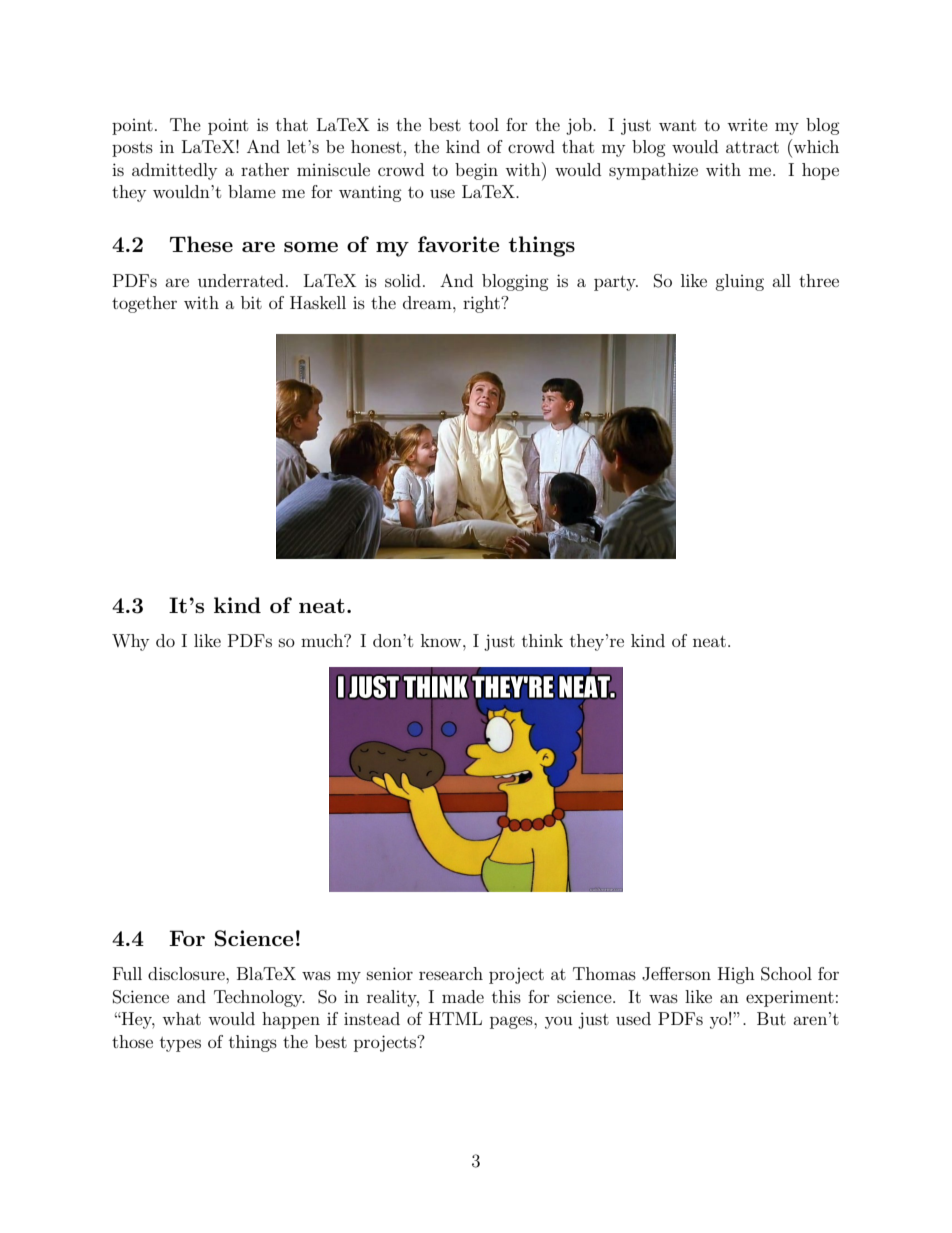  What do you see at coordinates (442, 640) in the image?
I see `know` at bounding box center [442, 640].
